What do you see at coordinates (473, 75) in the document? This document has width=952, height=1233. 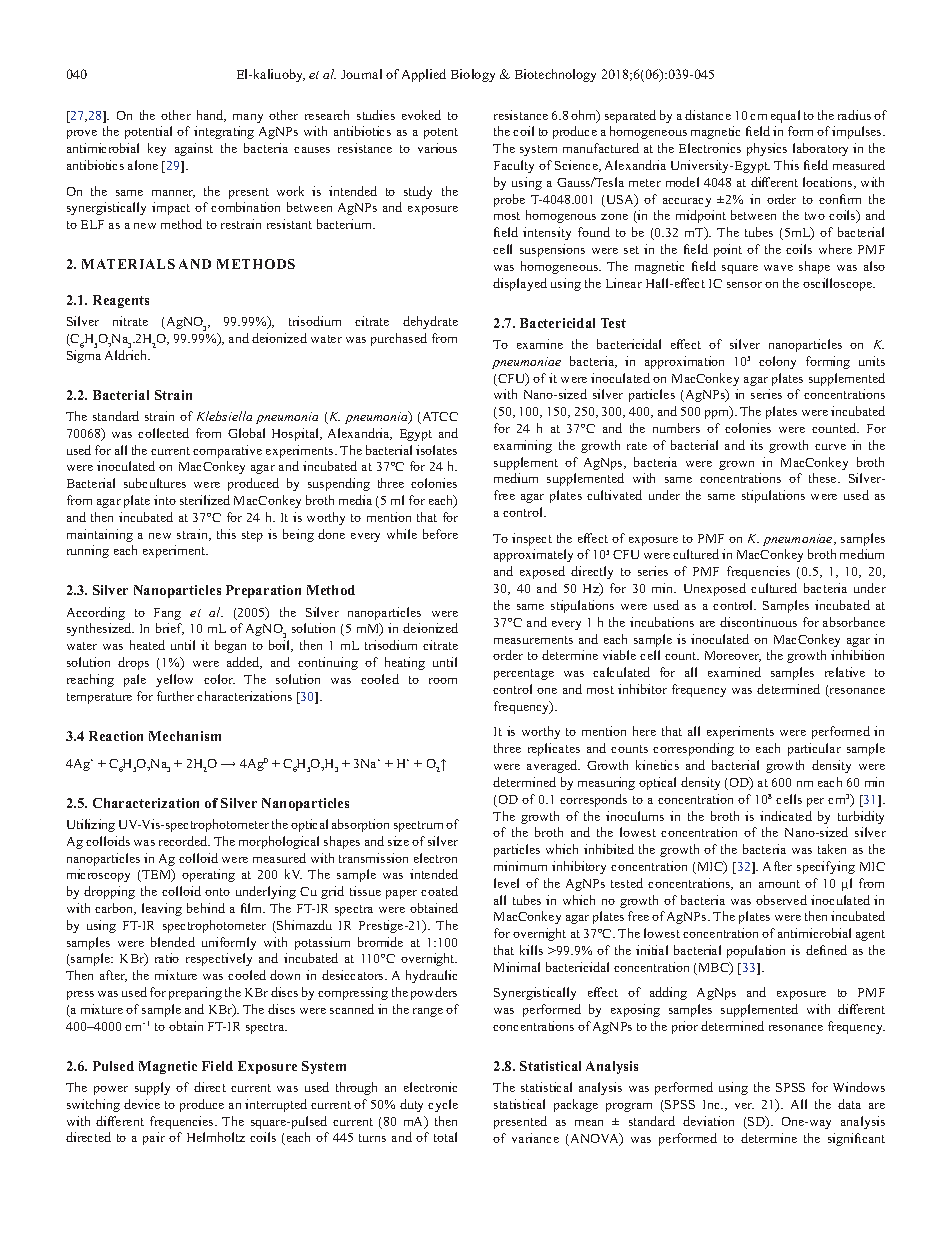 I see `Biology` at bounding box center [473, 75].
